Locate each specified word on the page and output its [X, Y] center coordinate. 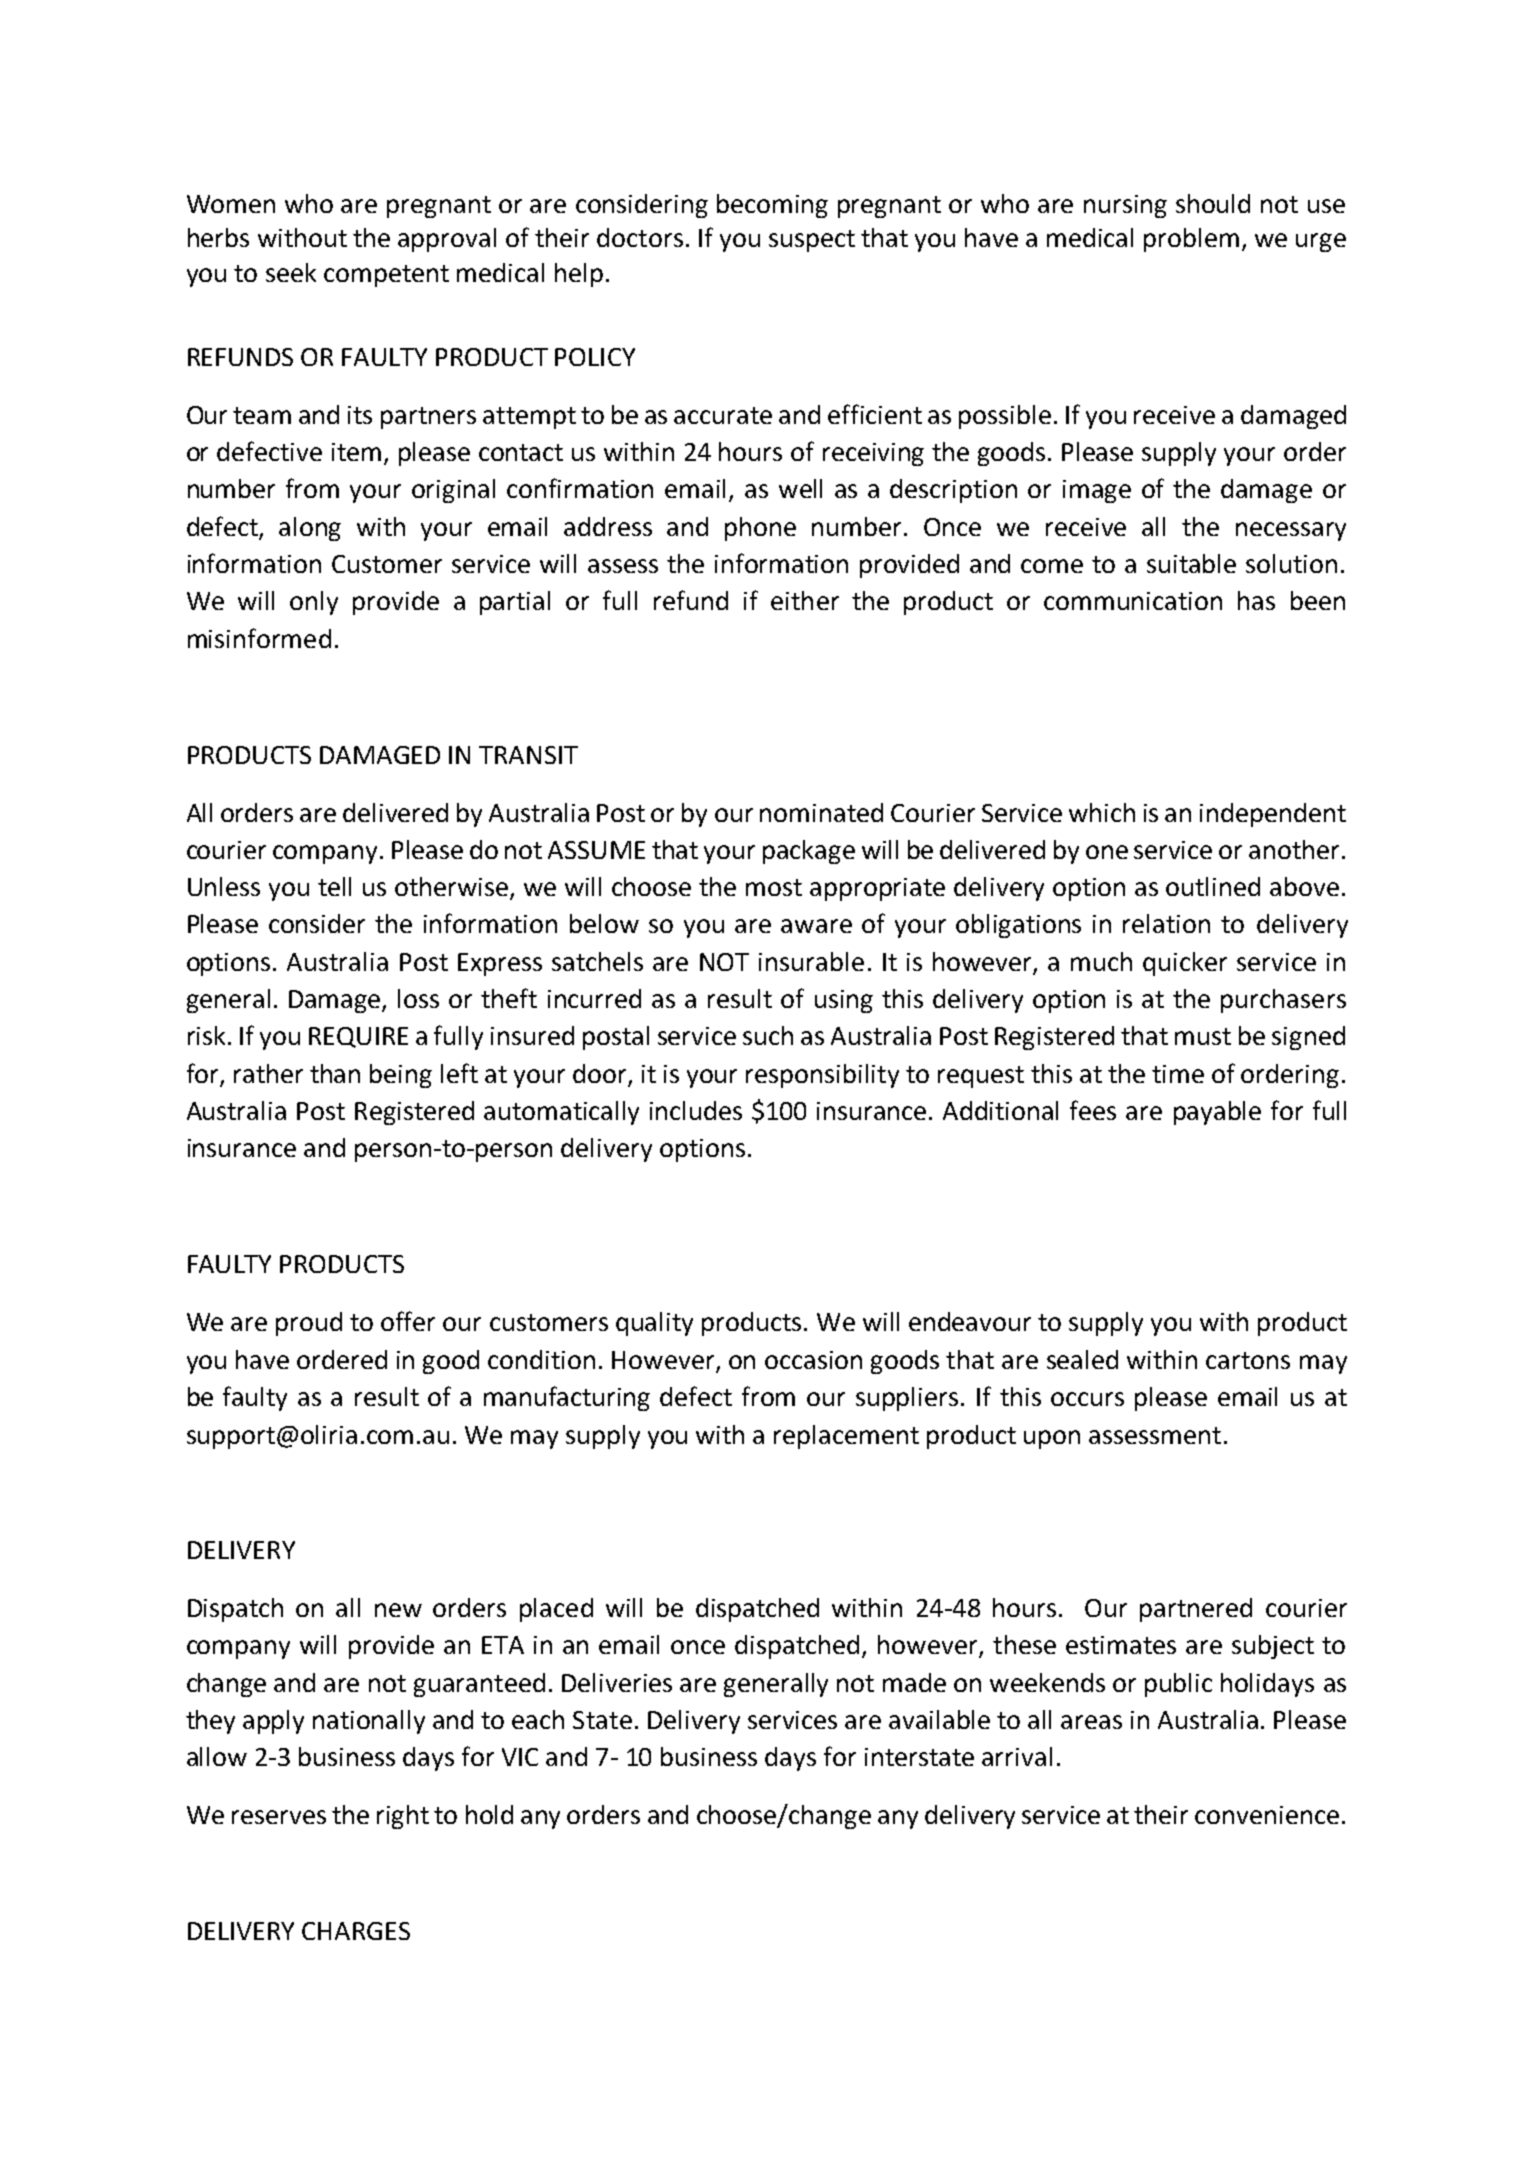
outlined [1213, 886]
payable [1217, 1113]
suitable [1191, 563]
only [314, 603]
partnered [1196, 1610]
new [398, 1610]
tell [334, 886]
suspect [812, 241]
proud [309, 1324]
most [774, 887]
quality [654, 1324]
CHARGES [356, 1931]
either [805, 600]
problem [1191, 240]
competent [386, 276]
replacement [846, 1437]
